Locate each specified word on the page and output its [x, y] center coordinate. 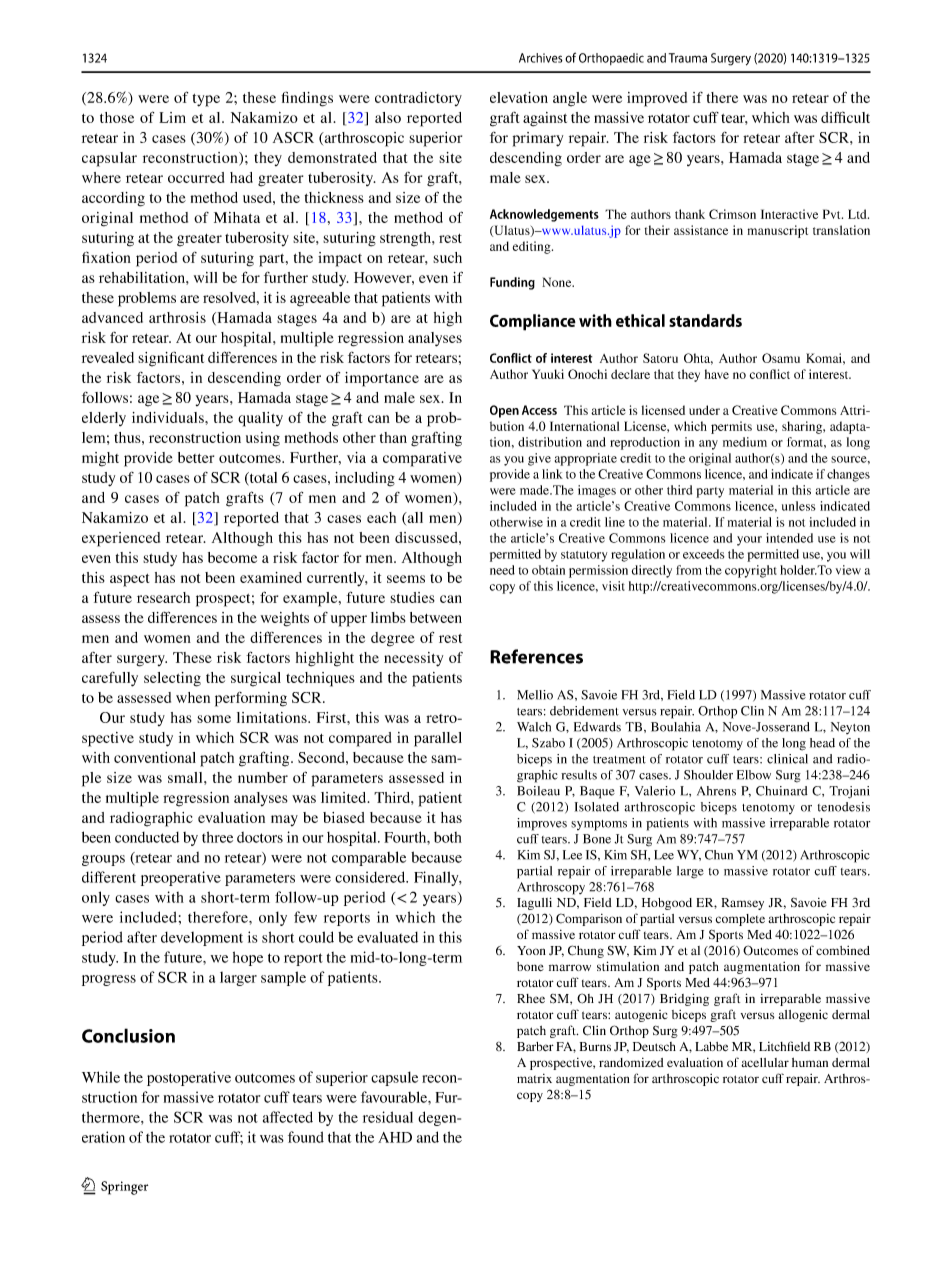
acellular [765, 1062]
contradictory [418, 99]
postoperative [189, 1078]
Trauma [688, 58]
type [206, 100]
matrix [534, 1078]
